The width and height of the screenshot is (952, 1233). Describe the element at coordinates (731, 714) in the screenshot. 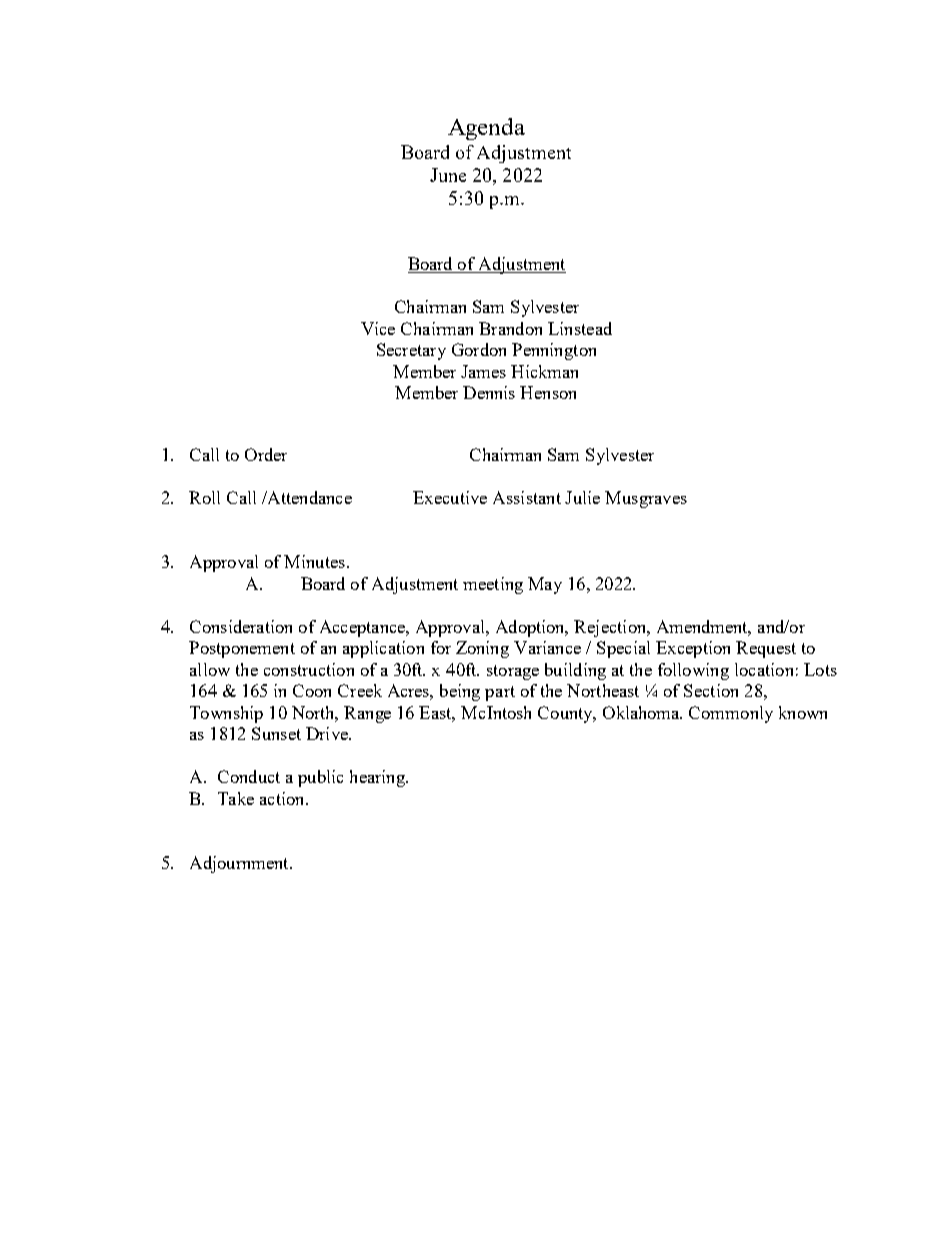

I see `Commonly` at that location.
